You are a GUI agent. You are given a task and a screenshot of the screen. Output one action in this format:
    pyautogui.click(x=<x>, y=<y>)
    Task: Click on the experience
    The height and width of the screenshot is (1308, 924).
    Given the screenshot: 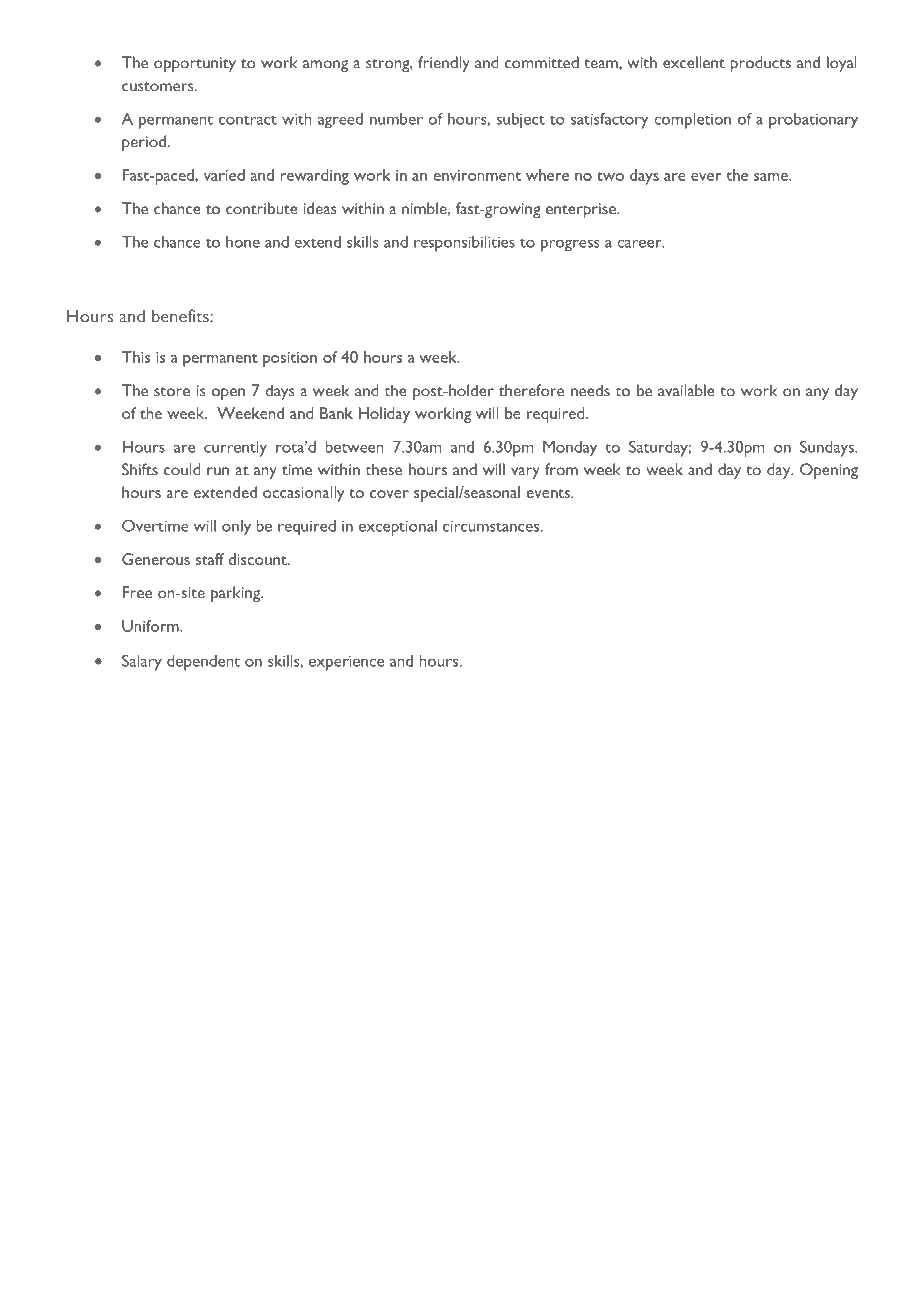 What is the action you would take?
    pyautogui.click(x=346, y=663)
